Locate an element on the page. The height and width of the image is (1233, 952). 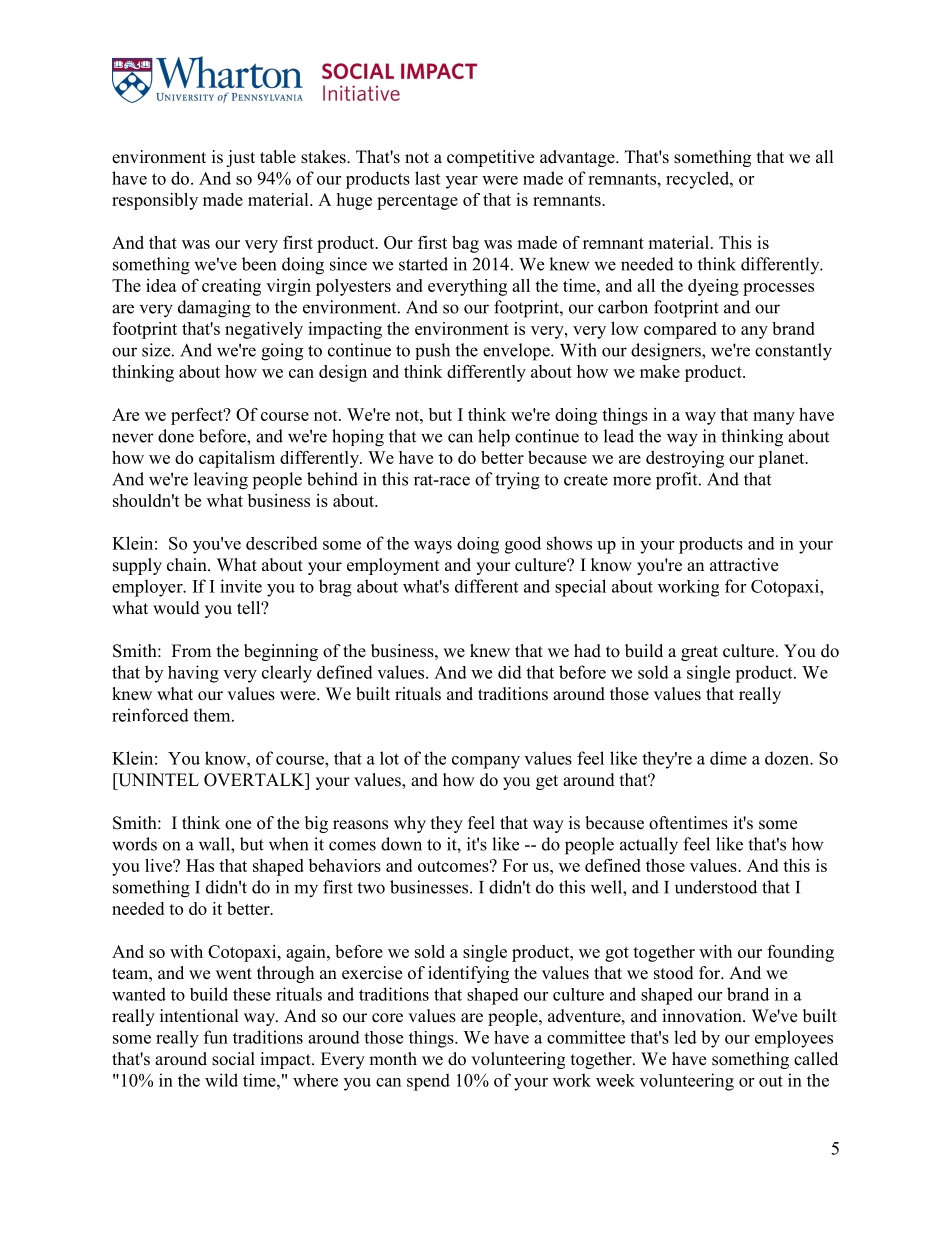
them is located at coordinates (213, 715).
